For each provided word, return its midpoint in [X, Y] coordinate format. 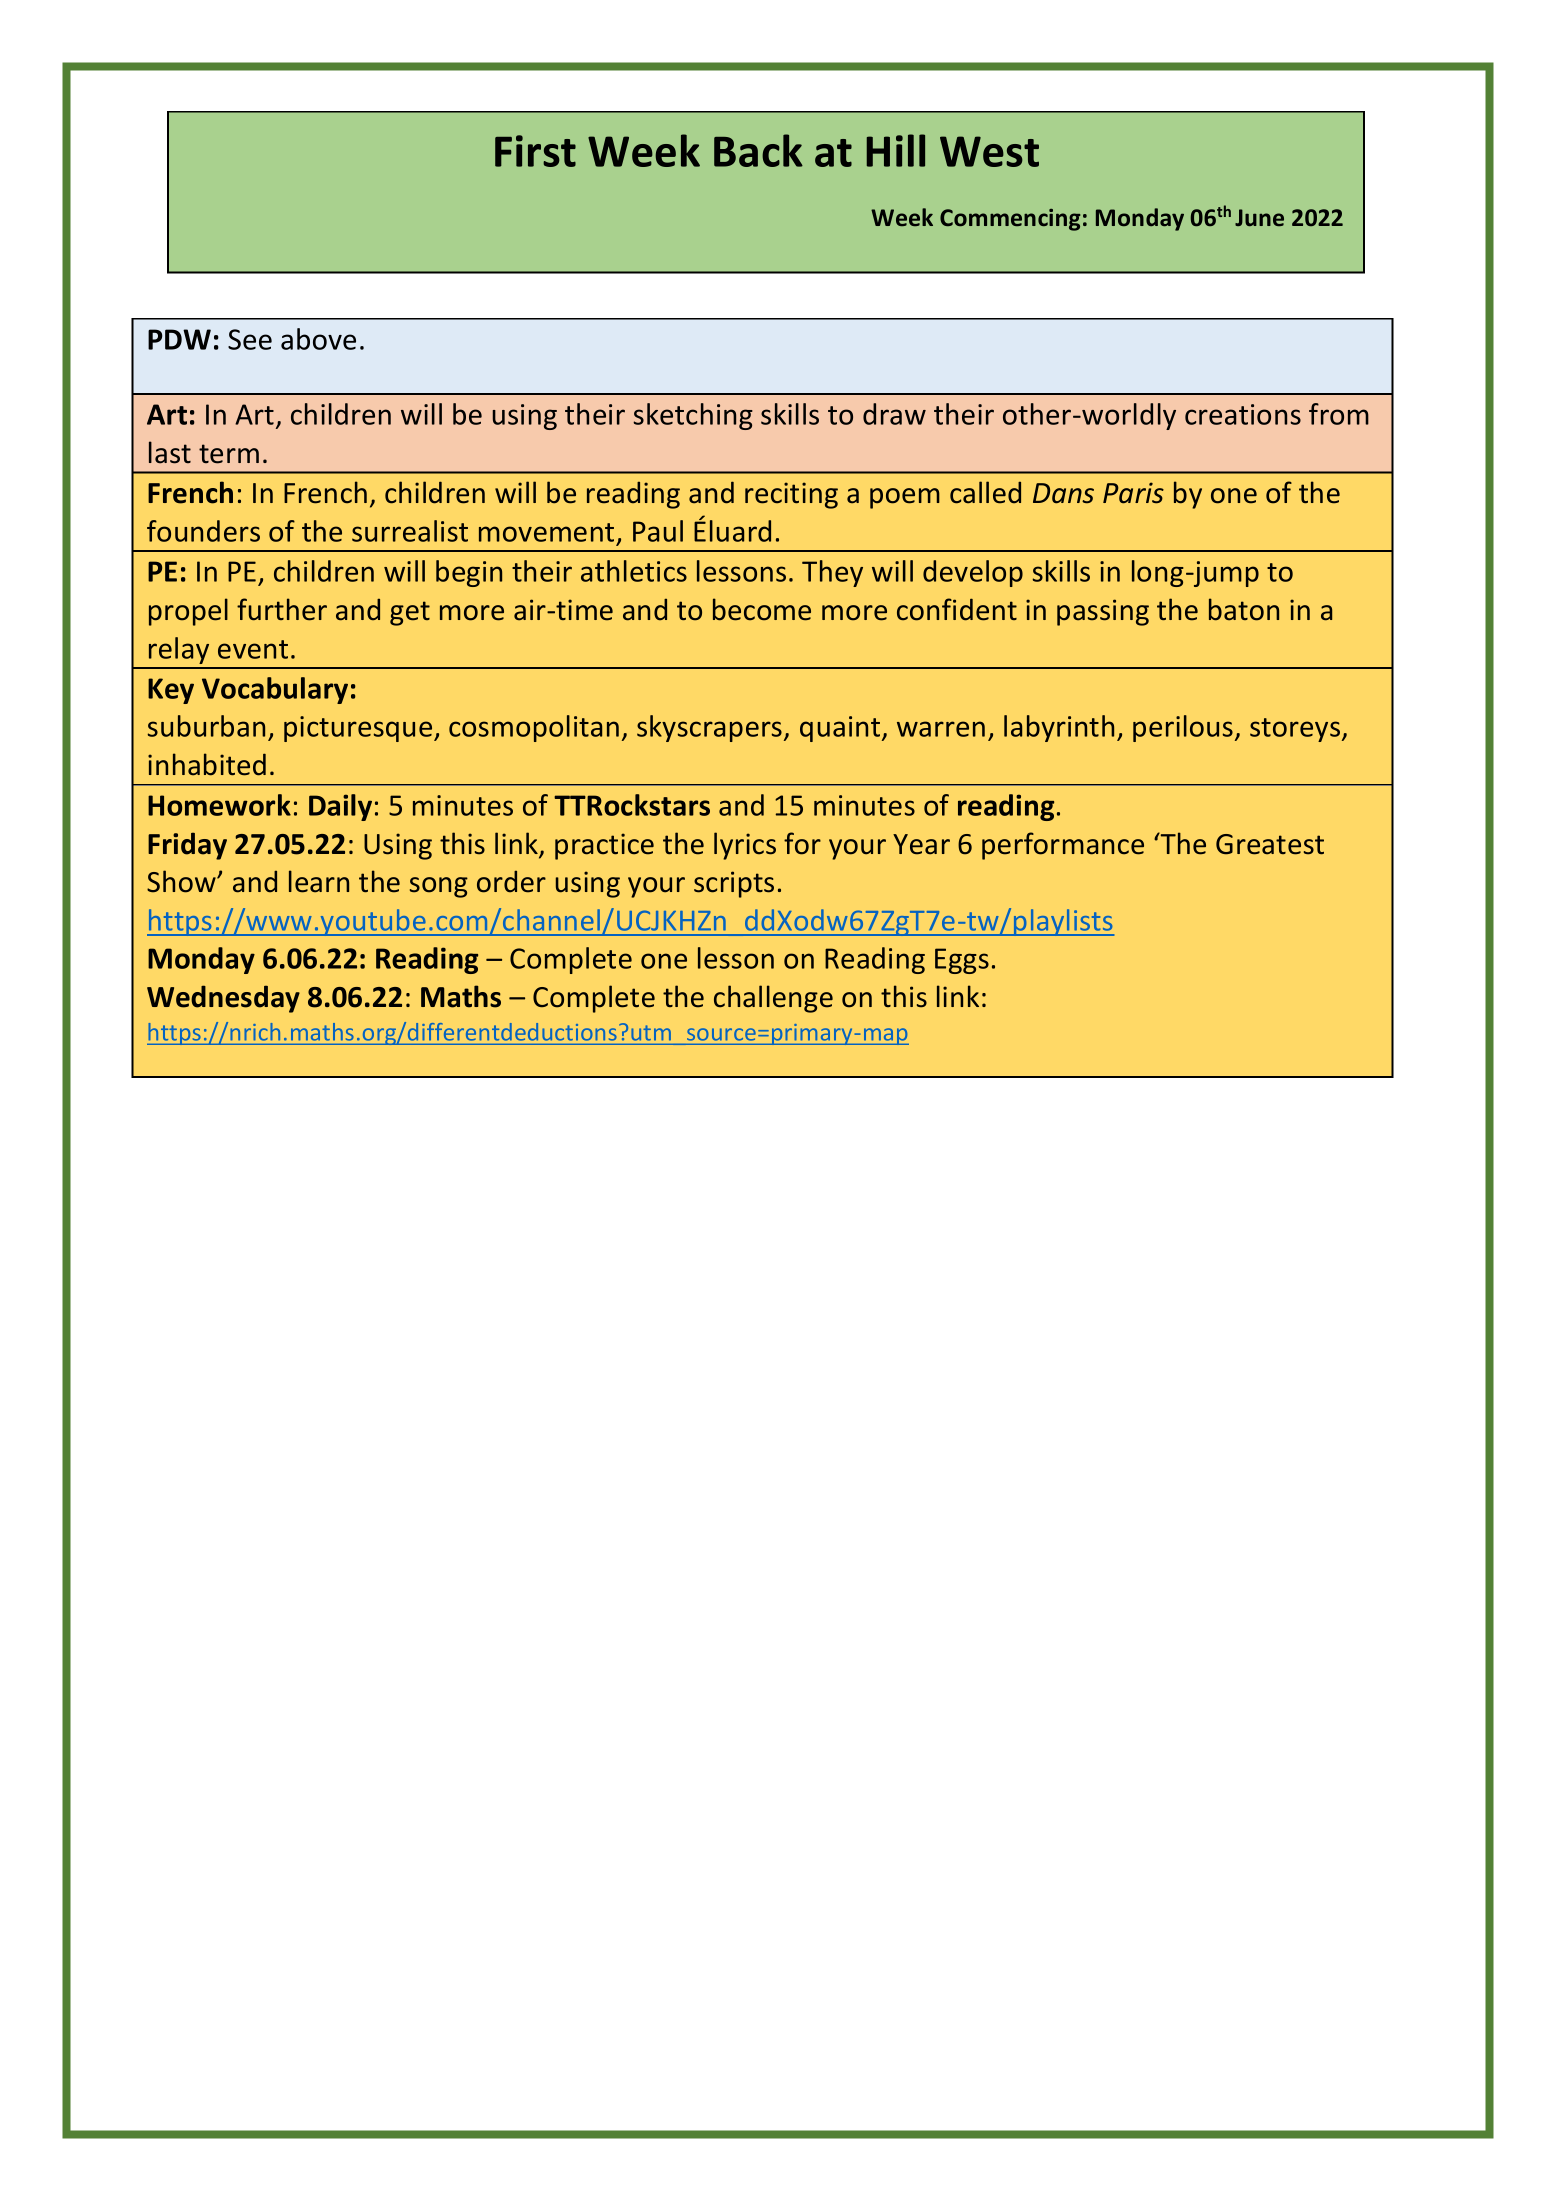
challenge [773, 999]
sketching [693, 416]
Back [758, 150]
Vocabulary [275, 690]
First [535, 151]
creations [1243, 414]
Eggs [962, 961]
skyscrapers [709, 728]
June [1259, 217]
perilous [1183, 728]
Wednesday [223, 999]
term [229, 454]
